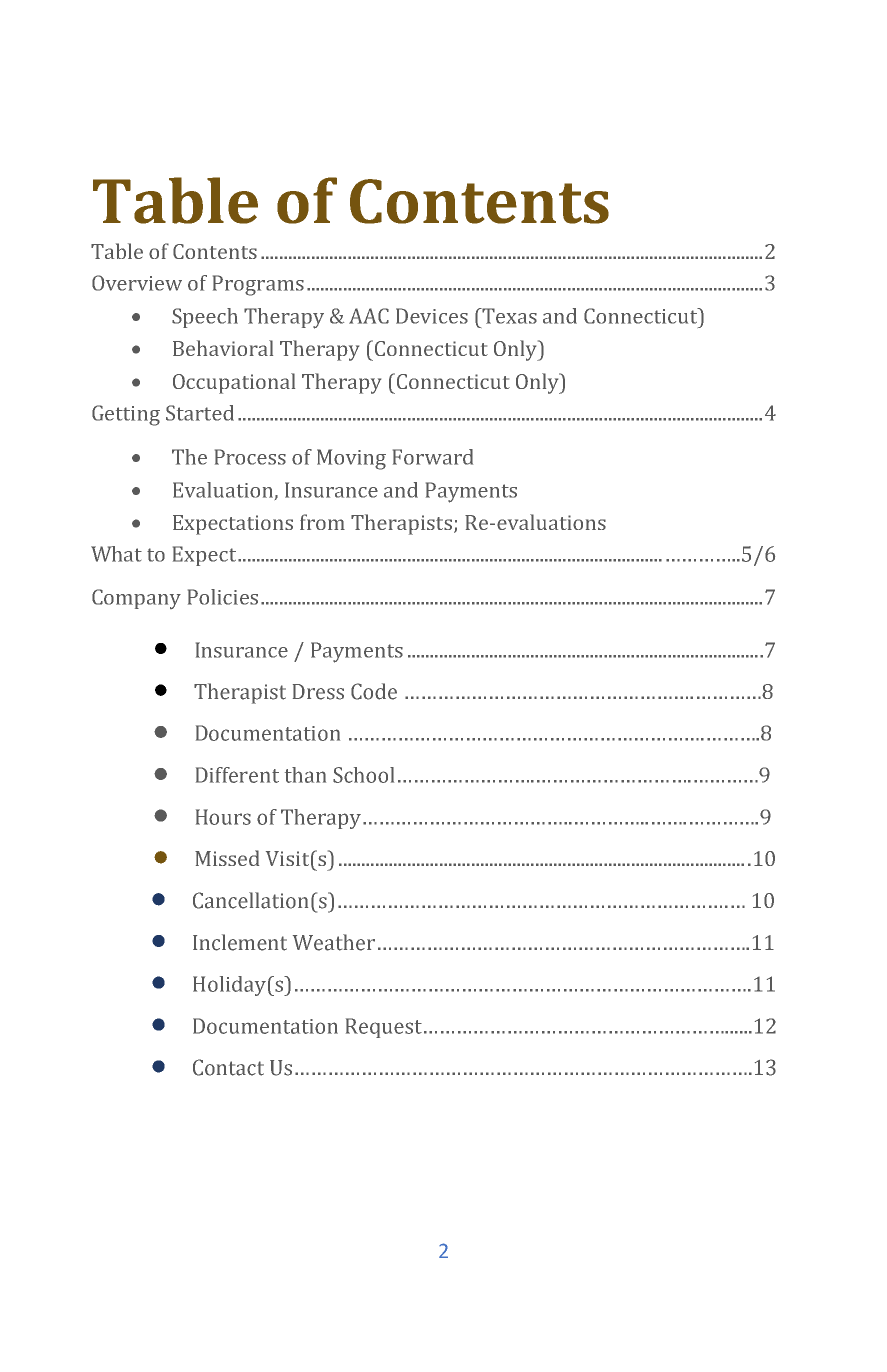 This document has height=1372, width=887. What do you see at coordinates (374, 691) in the document?
I see `Code` at bounding box center [374, 691].
